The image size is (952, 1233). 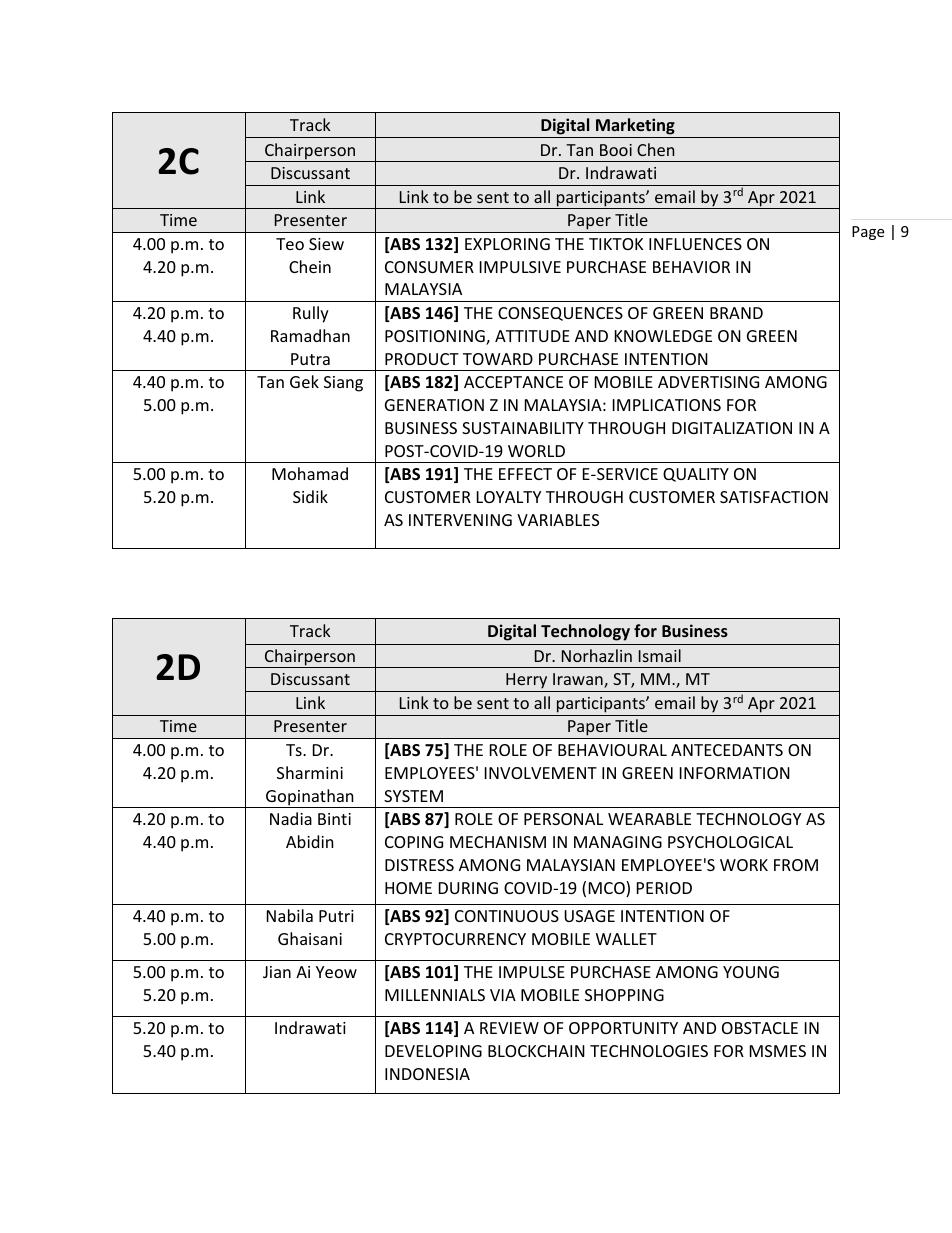 I want to click on BLOCKCHAIN, so click(x=536, y=1051).
